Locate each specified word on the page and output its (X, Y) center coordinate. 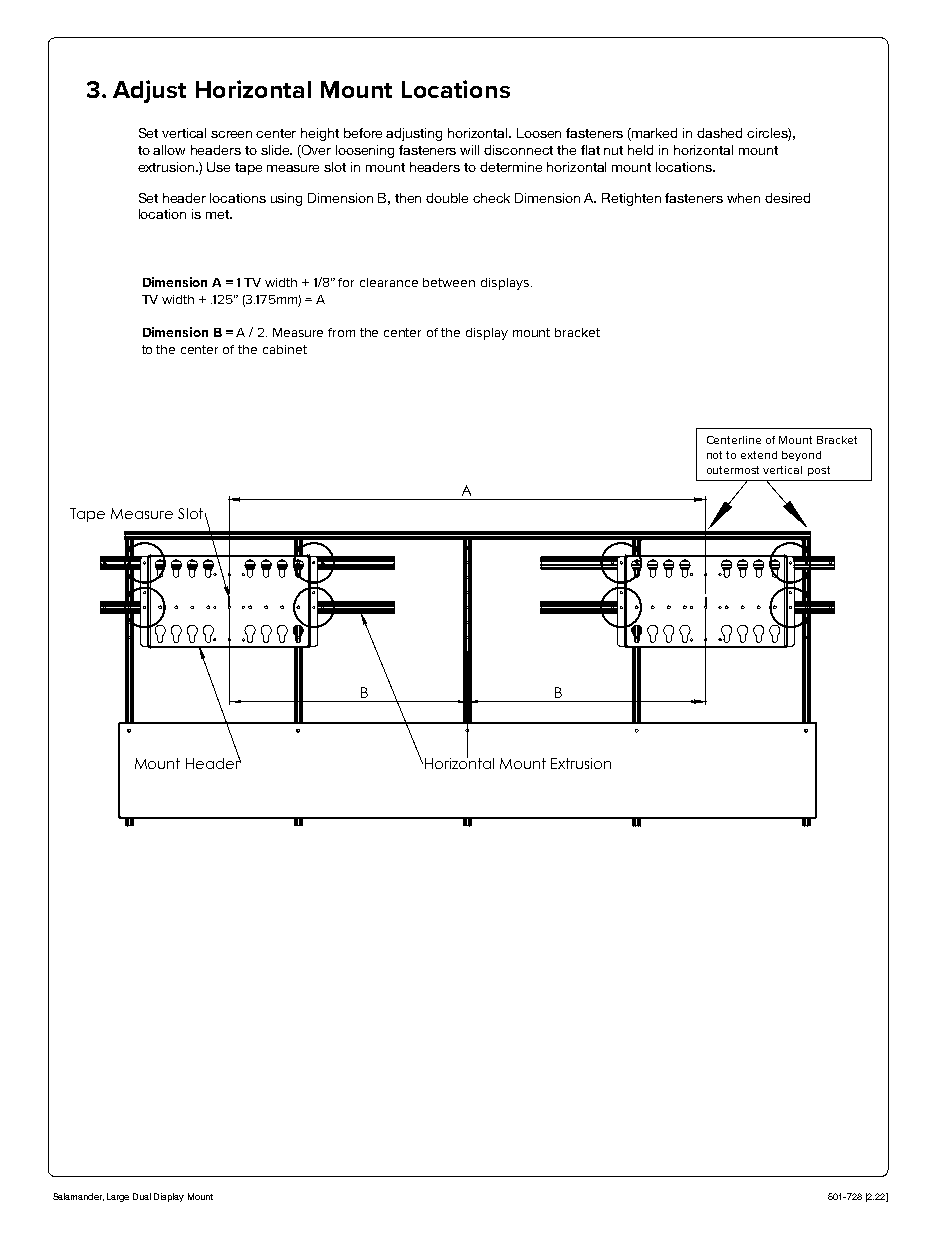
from (341, 332)
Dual (142, 1196)
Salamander (78, 1197)
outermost (733, 470)
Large (118, 1197)
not (714, 455)
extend (759, 455)
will (469, 150)
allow (169, 150)
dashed (719, 133)
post (819, 471)
